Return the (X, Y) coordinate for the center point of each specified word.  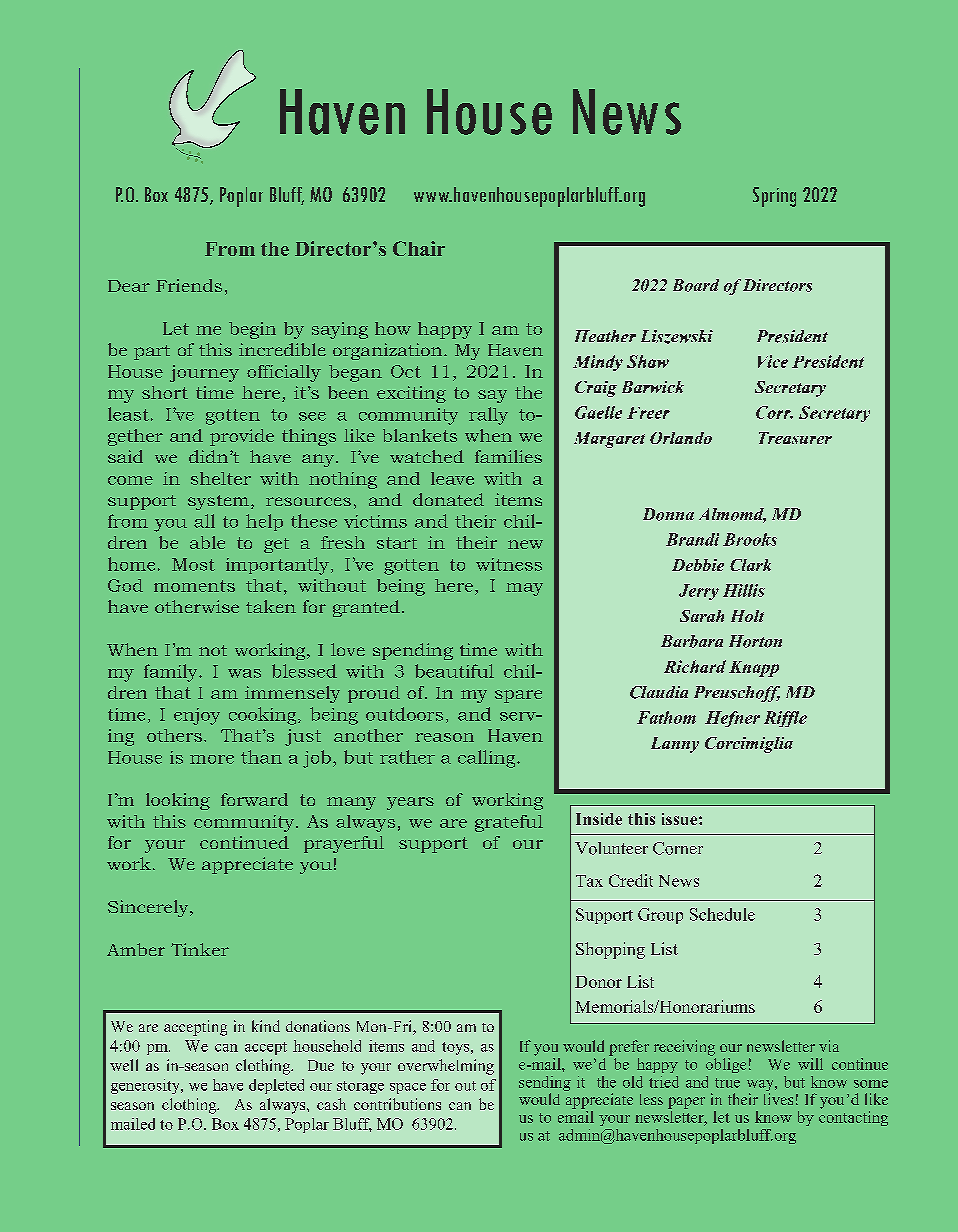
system (220, 502)
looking (178, 801)
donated (448, 499)
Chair (419, 248)
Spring (774, 197)
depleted (276, 1086)
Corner (678, 848)
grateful (509, 823)
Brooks (750, 539)
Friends (189, 285)
